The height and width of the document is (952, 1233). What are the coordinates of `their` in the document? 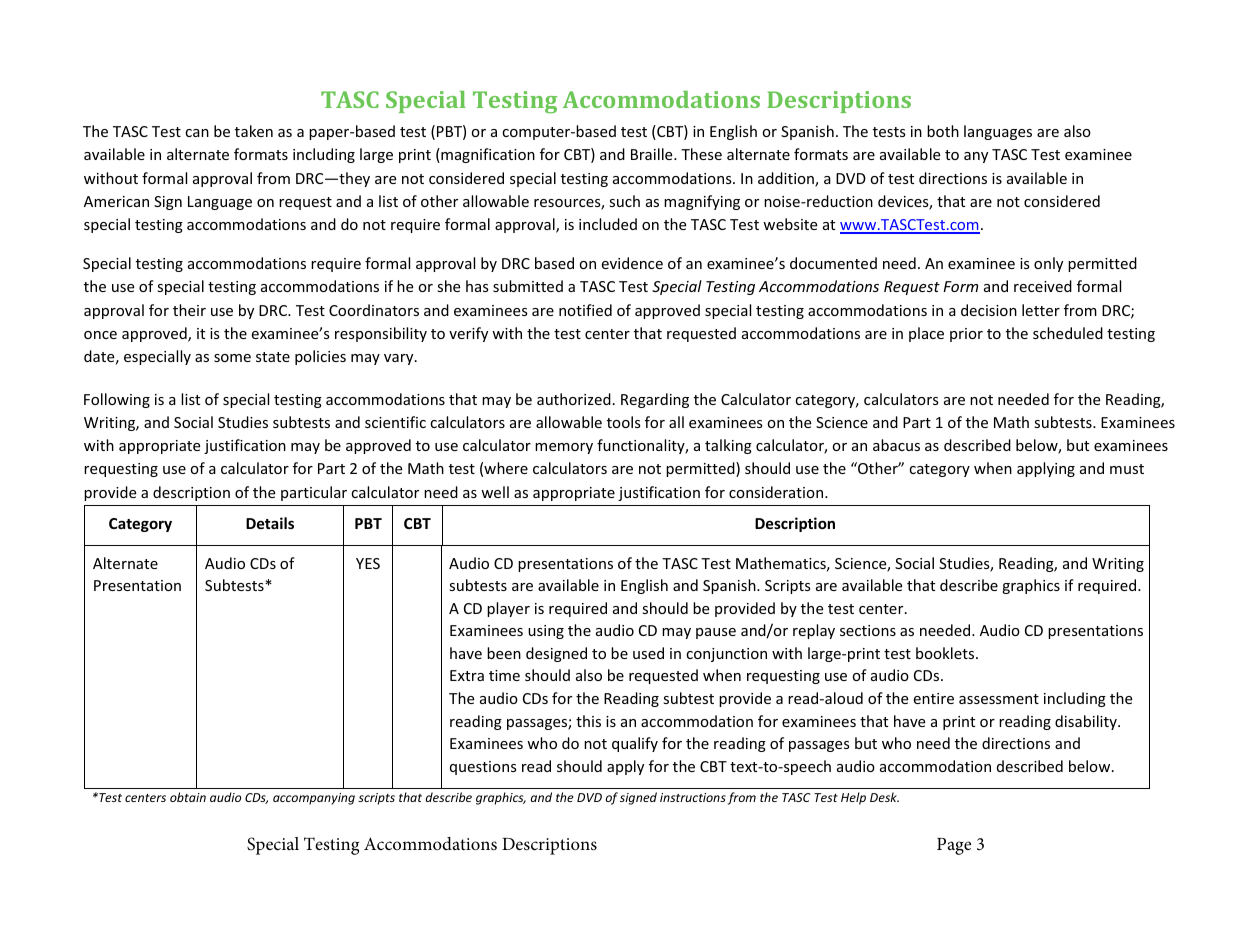 It's located at (189, 310).
